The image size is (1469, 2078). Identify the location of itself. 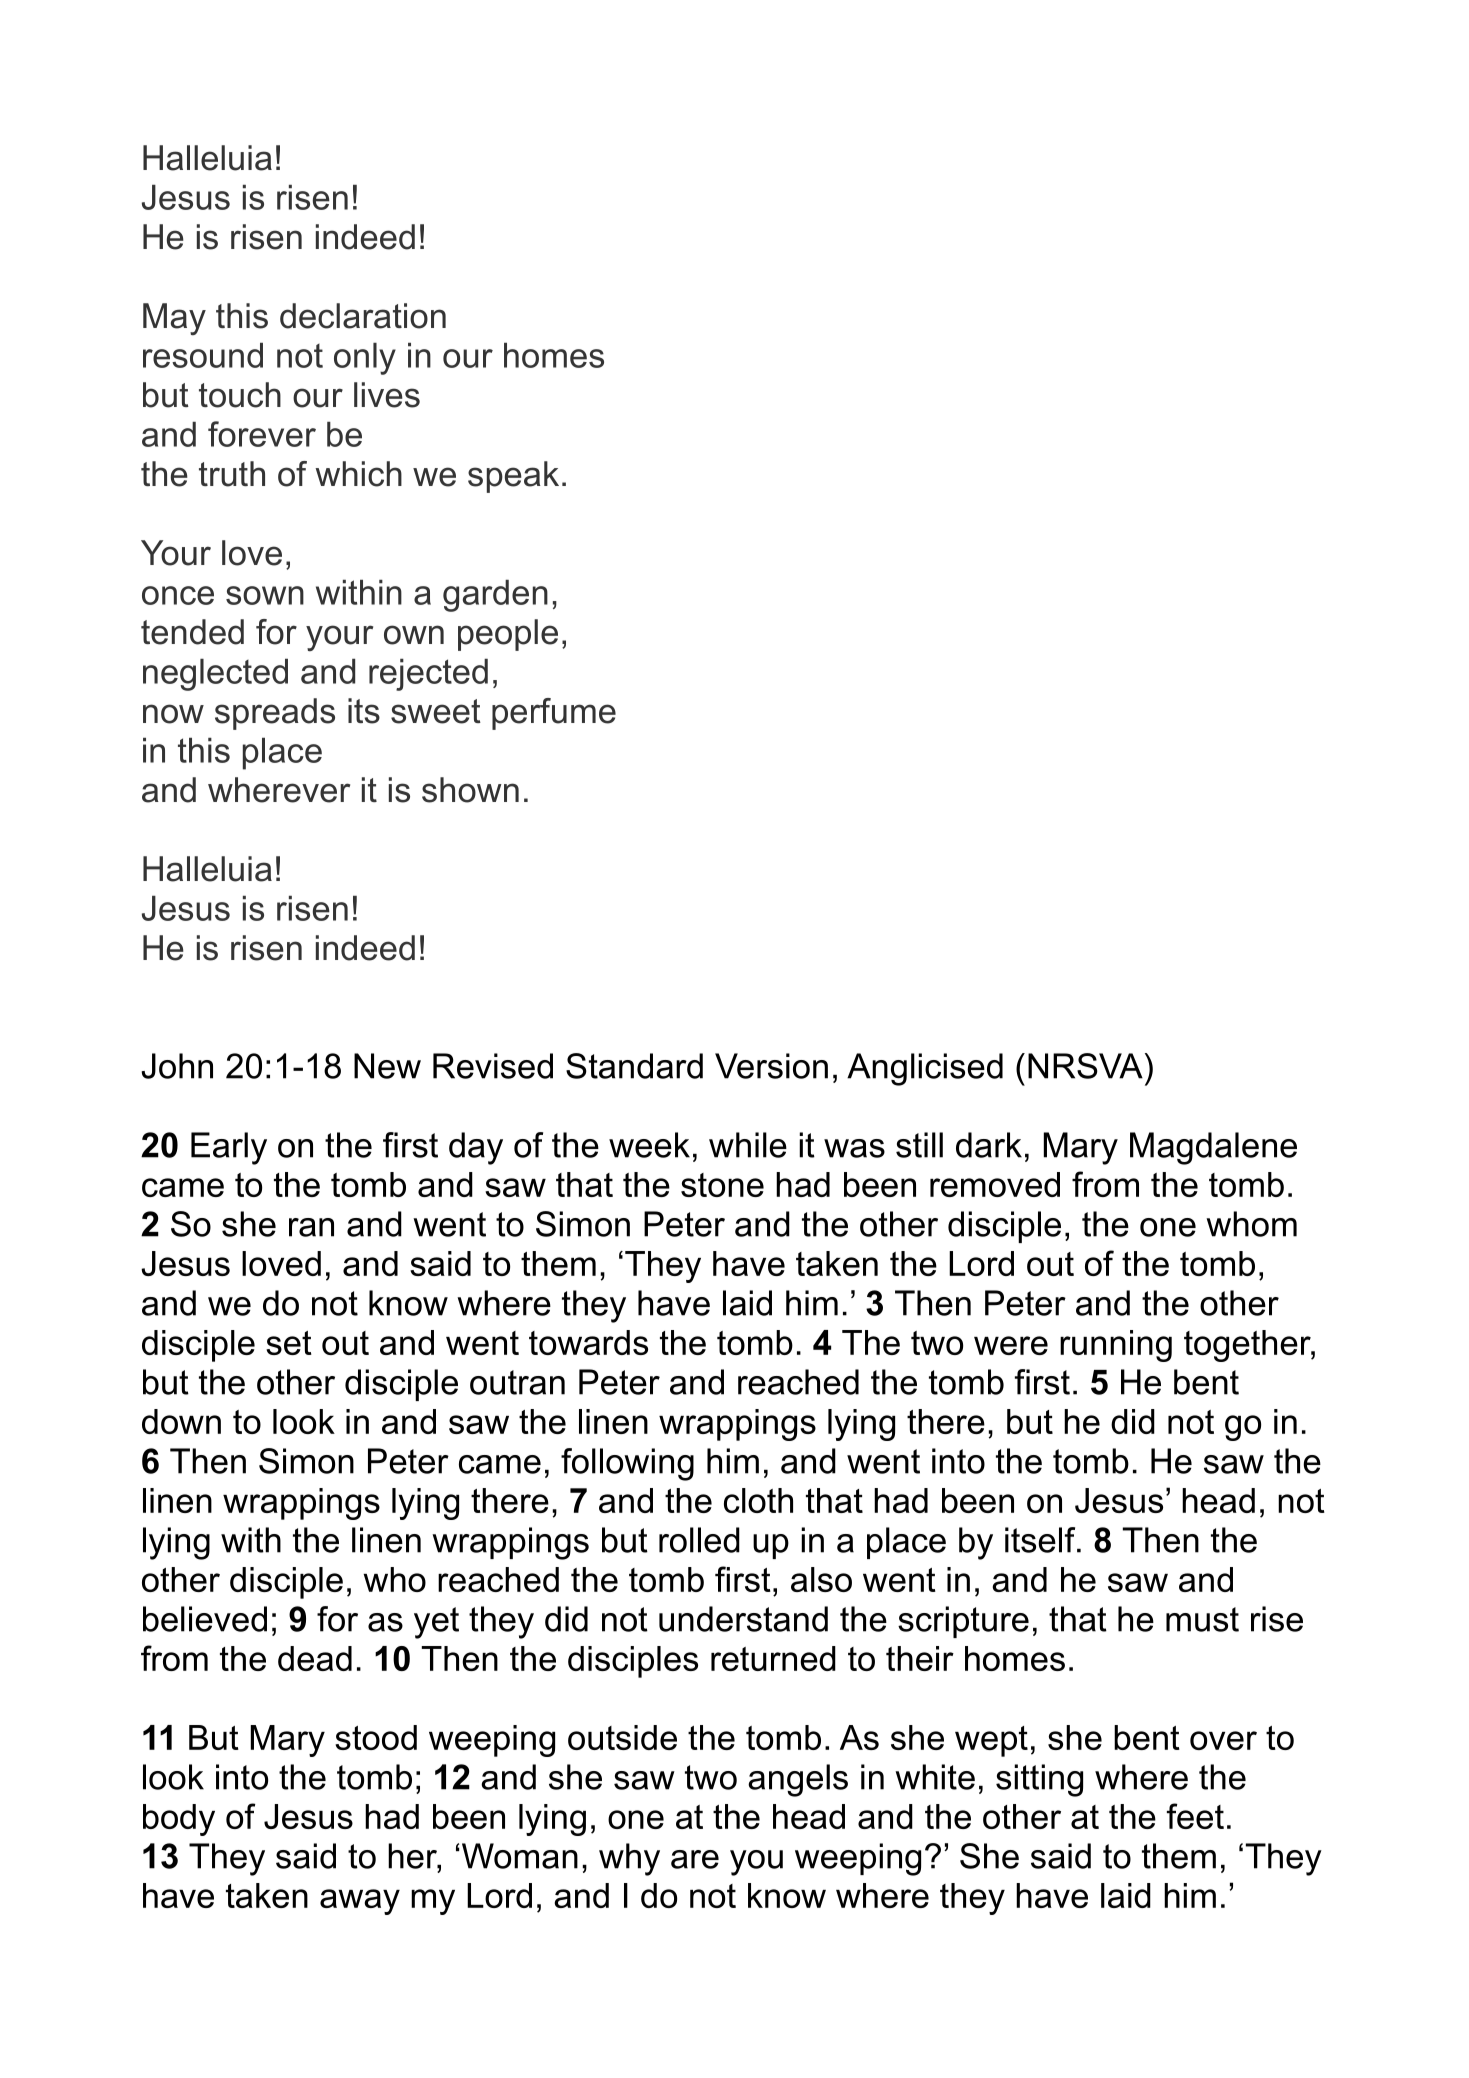
(1041, 1540).
